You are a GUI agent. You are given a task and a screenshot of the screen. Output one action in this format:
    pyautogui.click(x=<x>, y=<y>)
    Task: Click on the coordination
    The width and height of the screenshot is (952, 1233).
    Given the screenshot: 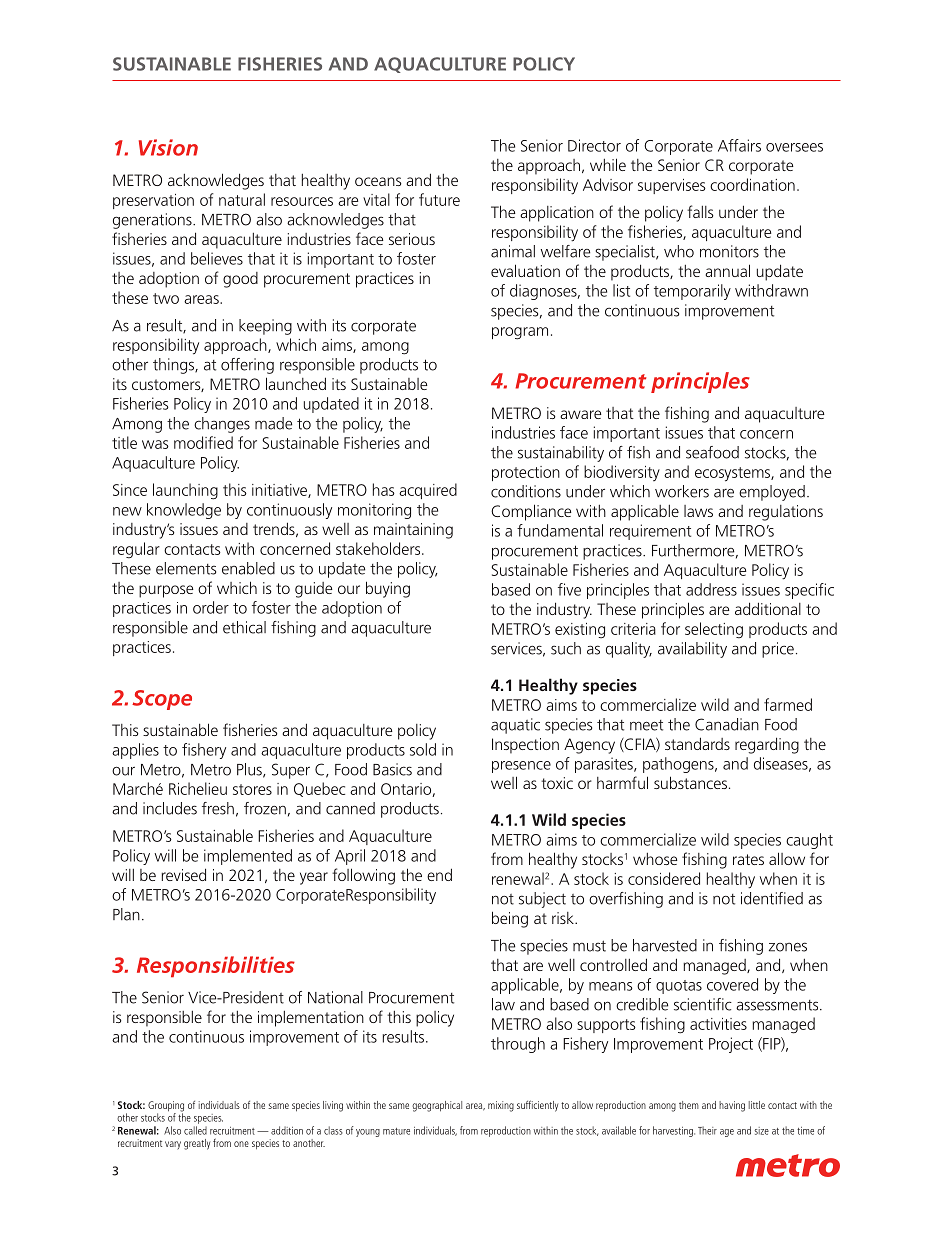 What is the action you would take?
    pyautogui.click(x=752, y=184)
